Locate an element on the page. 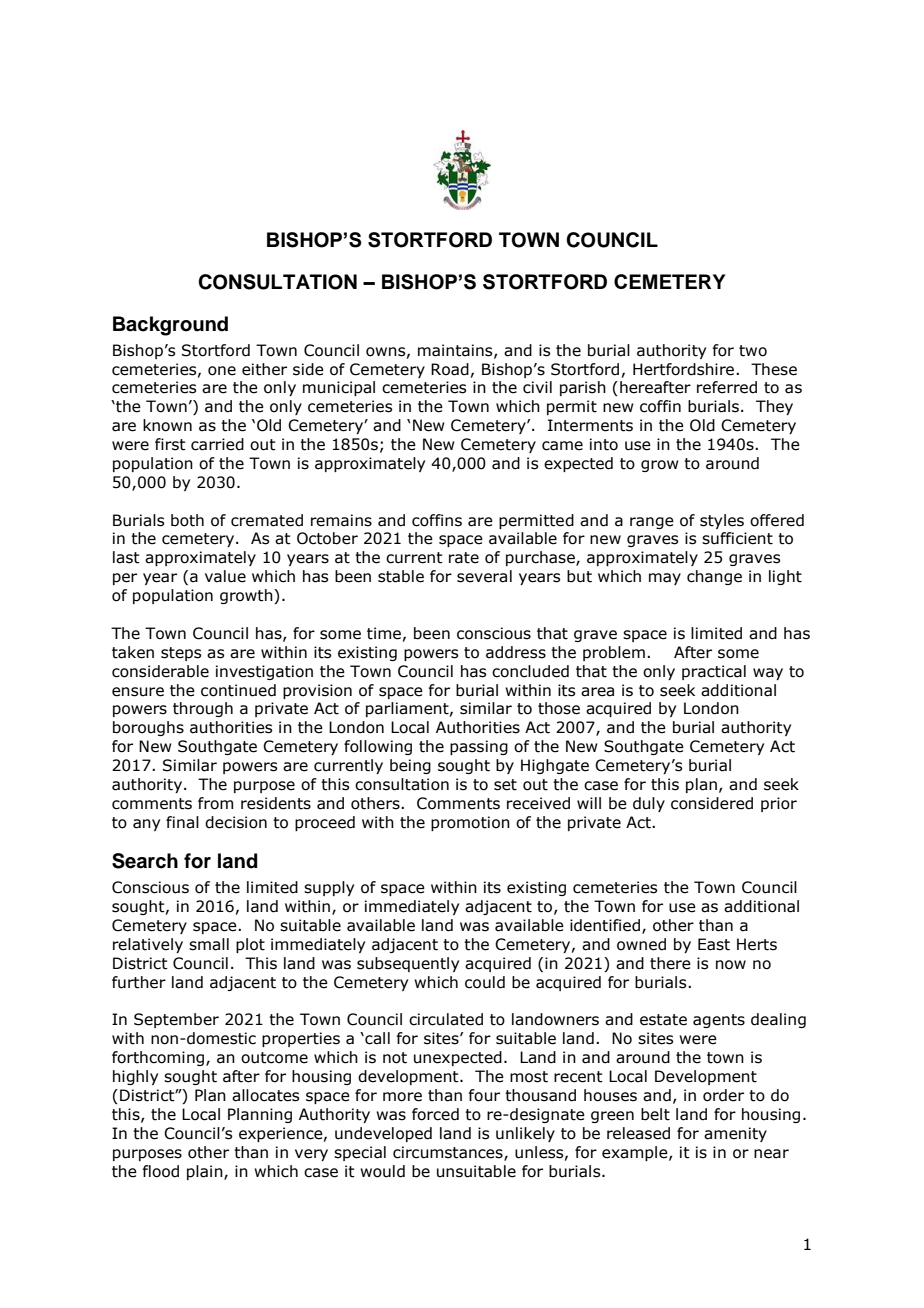 This image has height=1308, width=924. plain is located at coordinates (206, 1172).
